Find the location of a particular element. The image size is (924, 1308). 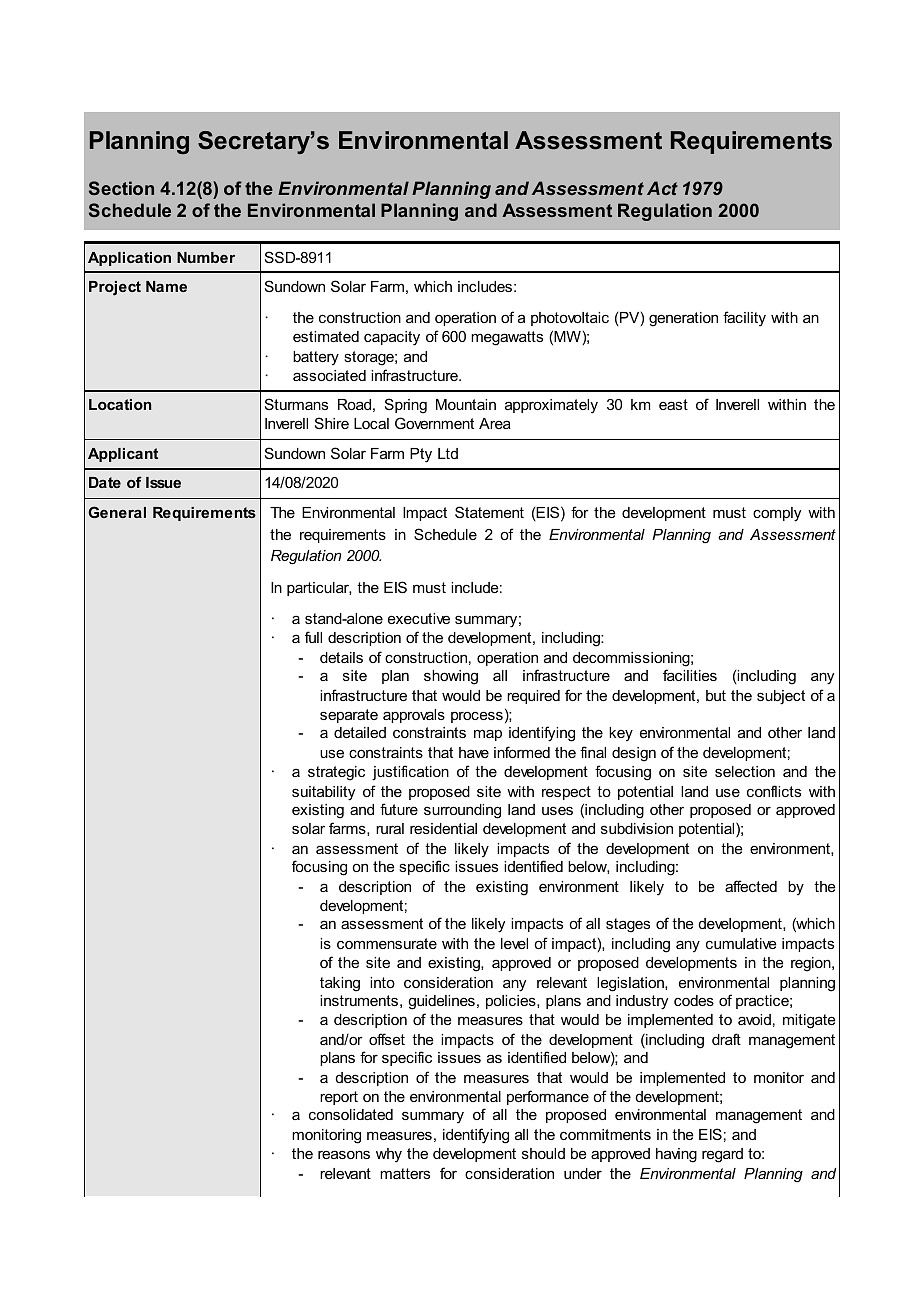

full is located at coordinates (313, 637).
